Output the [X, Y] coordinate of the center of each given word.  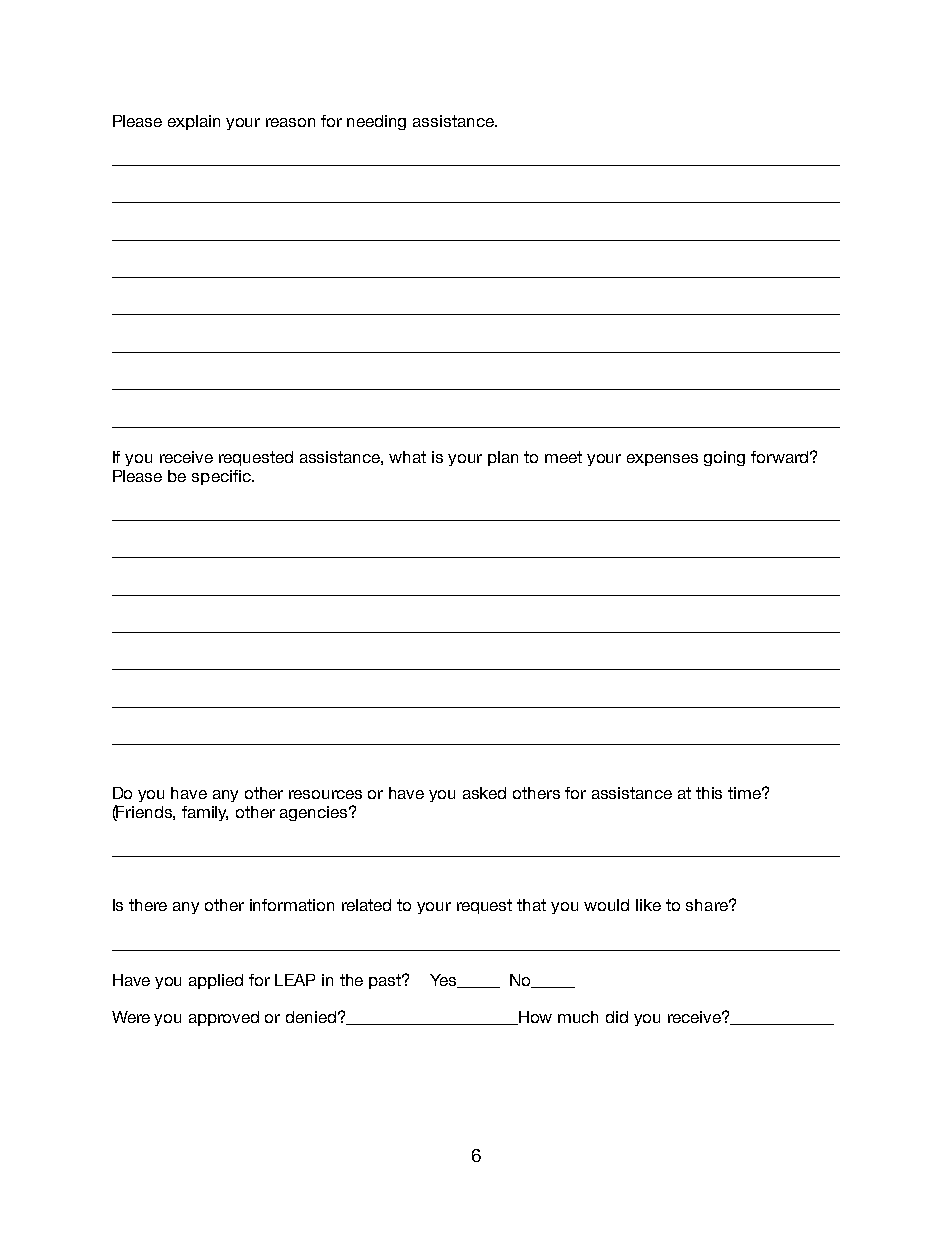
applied [216, 981]
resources [325, 794]
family [205, 813]
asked [484, 793]
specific [222, 477]
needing [376, 122]
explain [194, 122]
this [709, 793]
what [407, 457]
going [724, 458]
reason [290, 122]
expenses [662, 460]
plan [503, 458]
